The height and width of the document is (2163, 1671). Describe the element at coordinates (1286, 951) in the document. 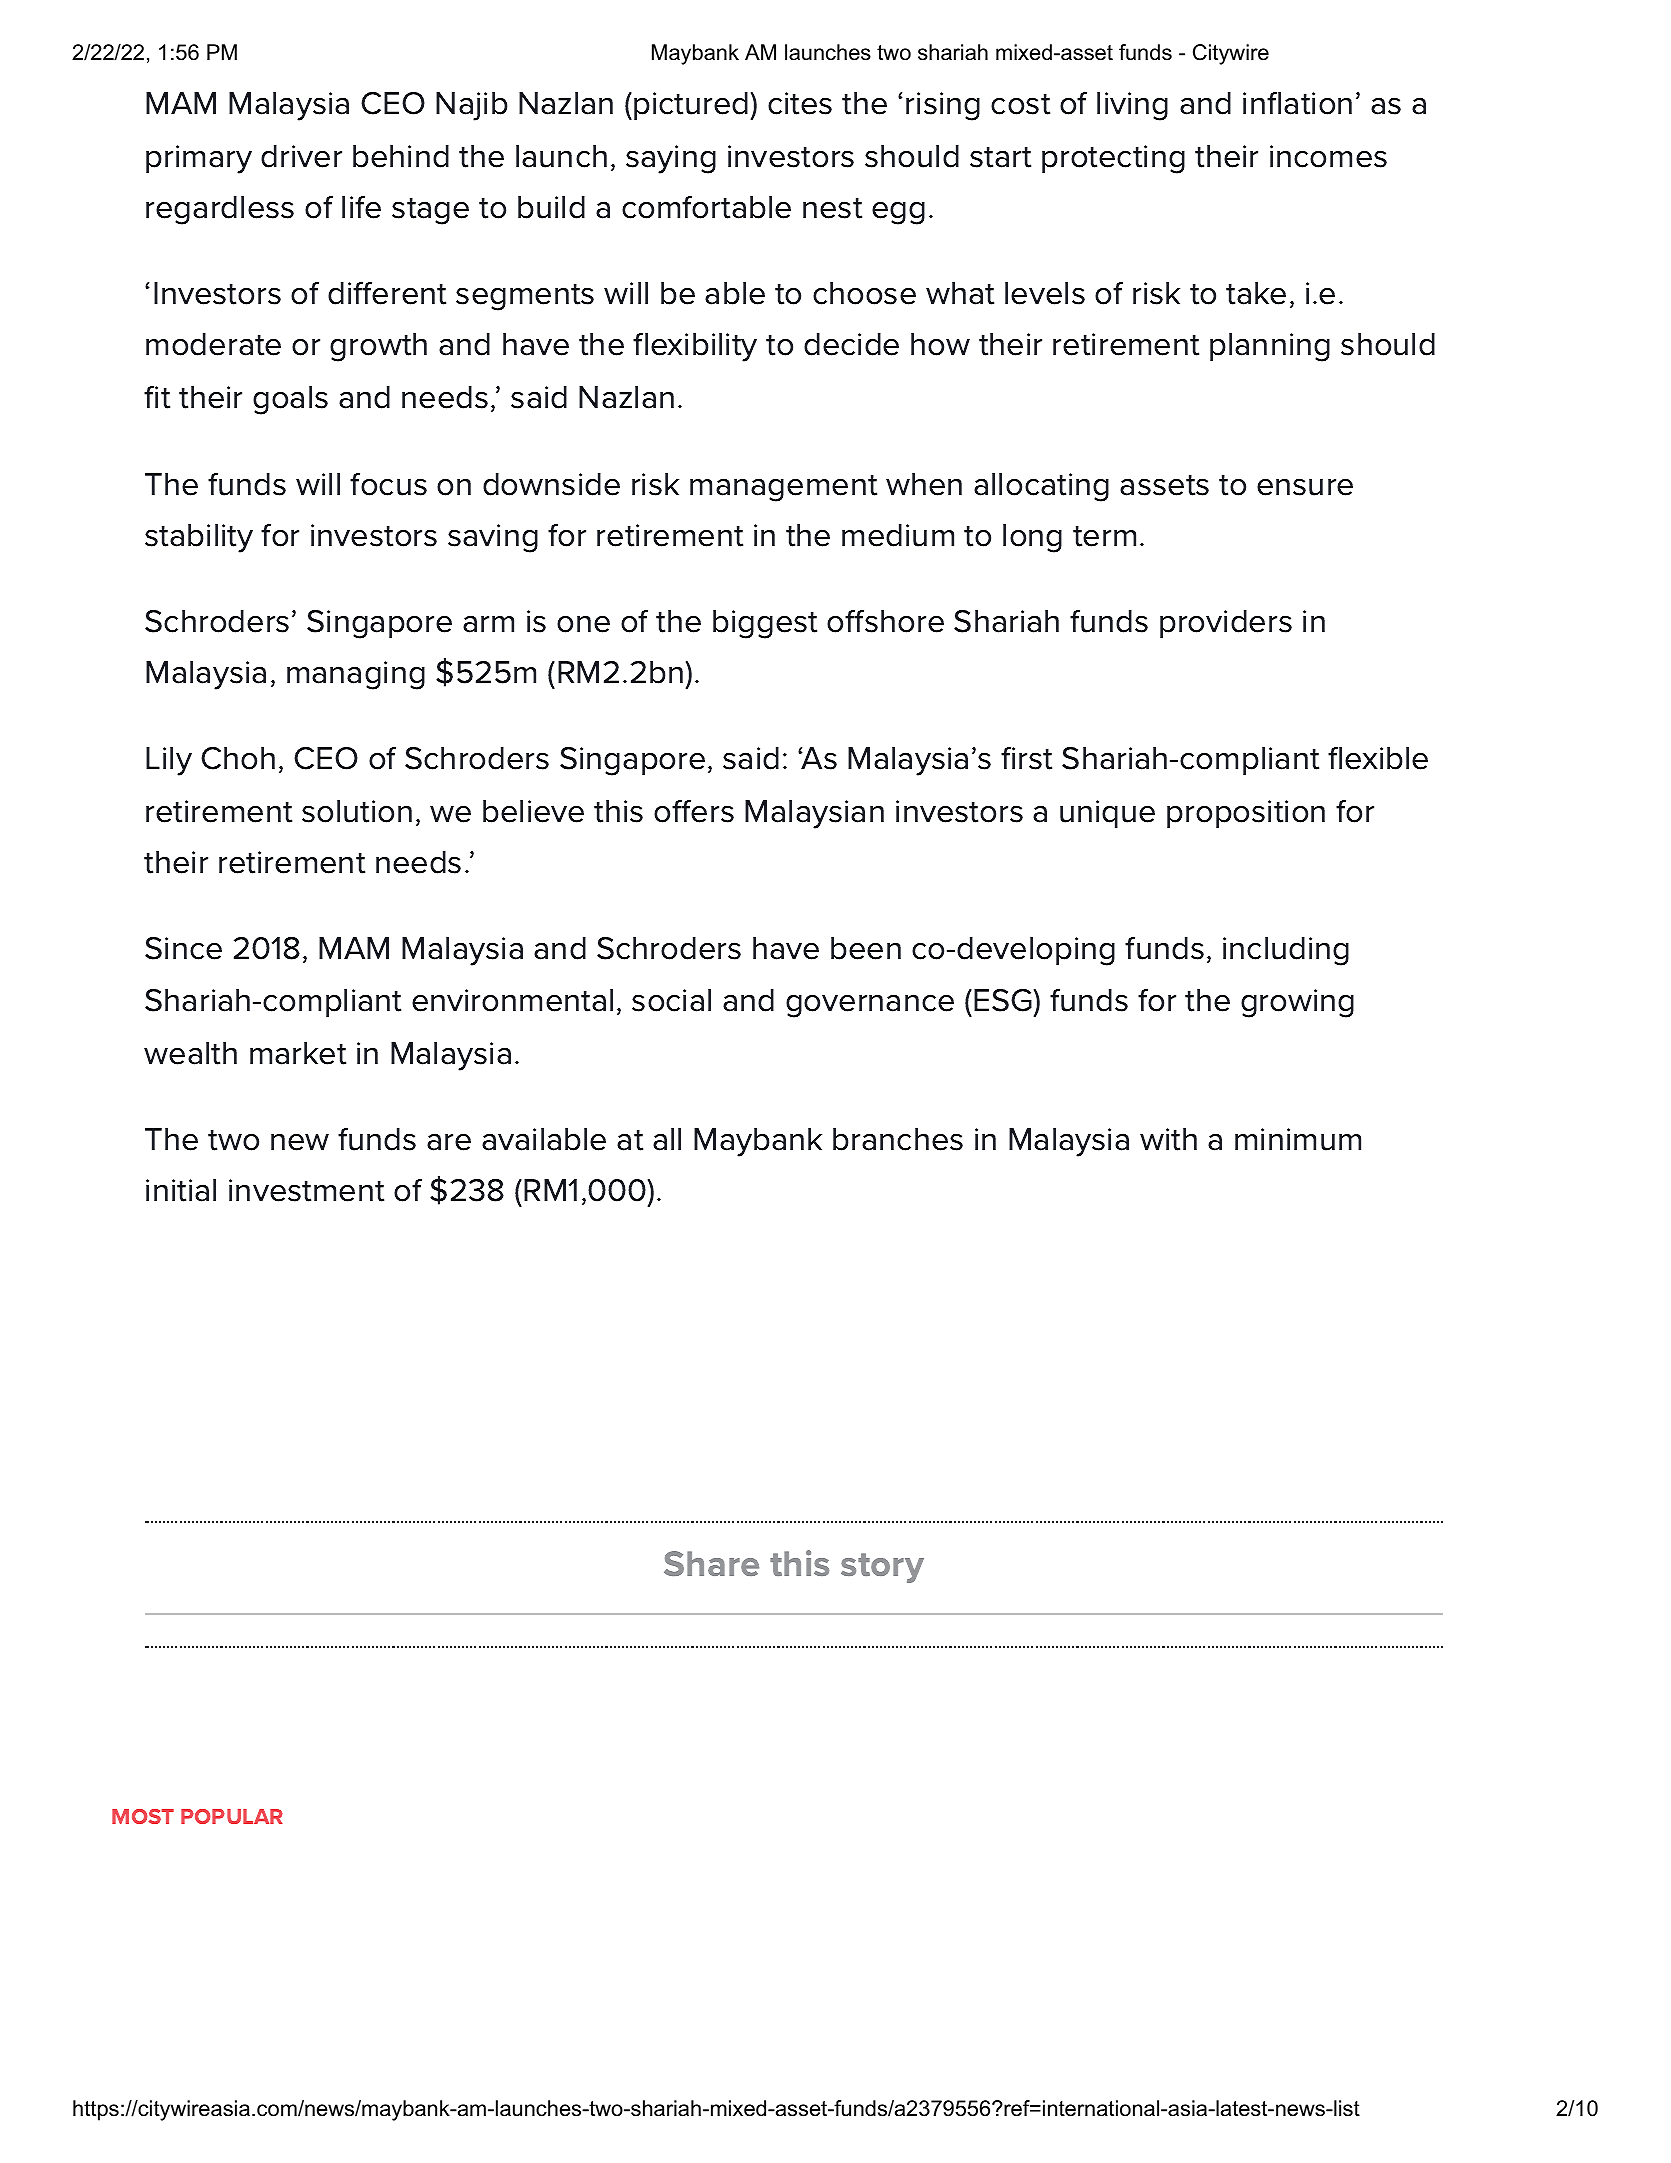

I see `including` at that location.
